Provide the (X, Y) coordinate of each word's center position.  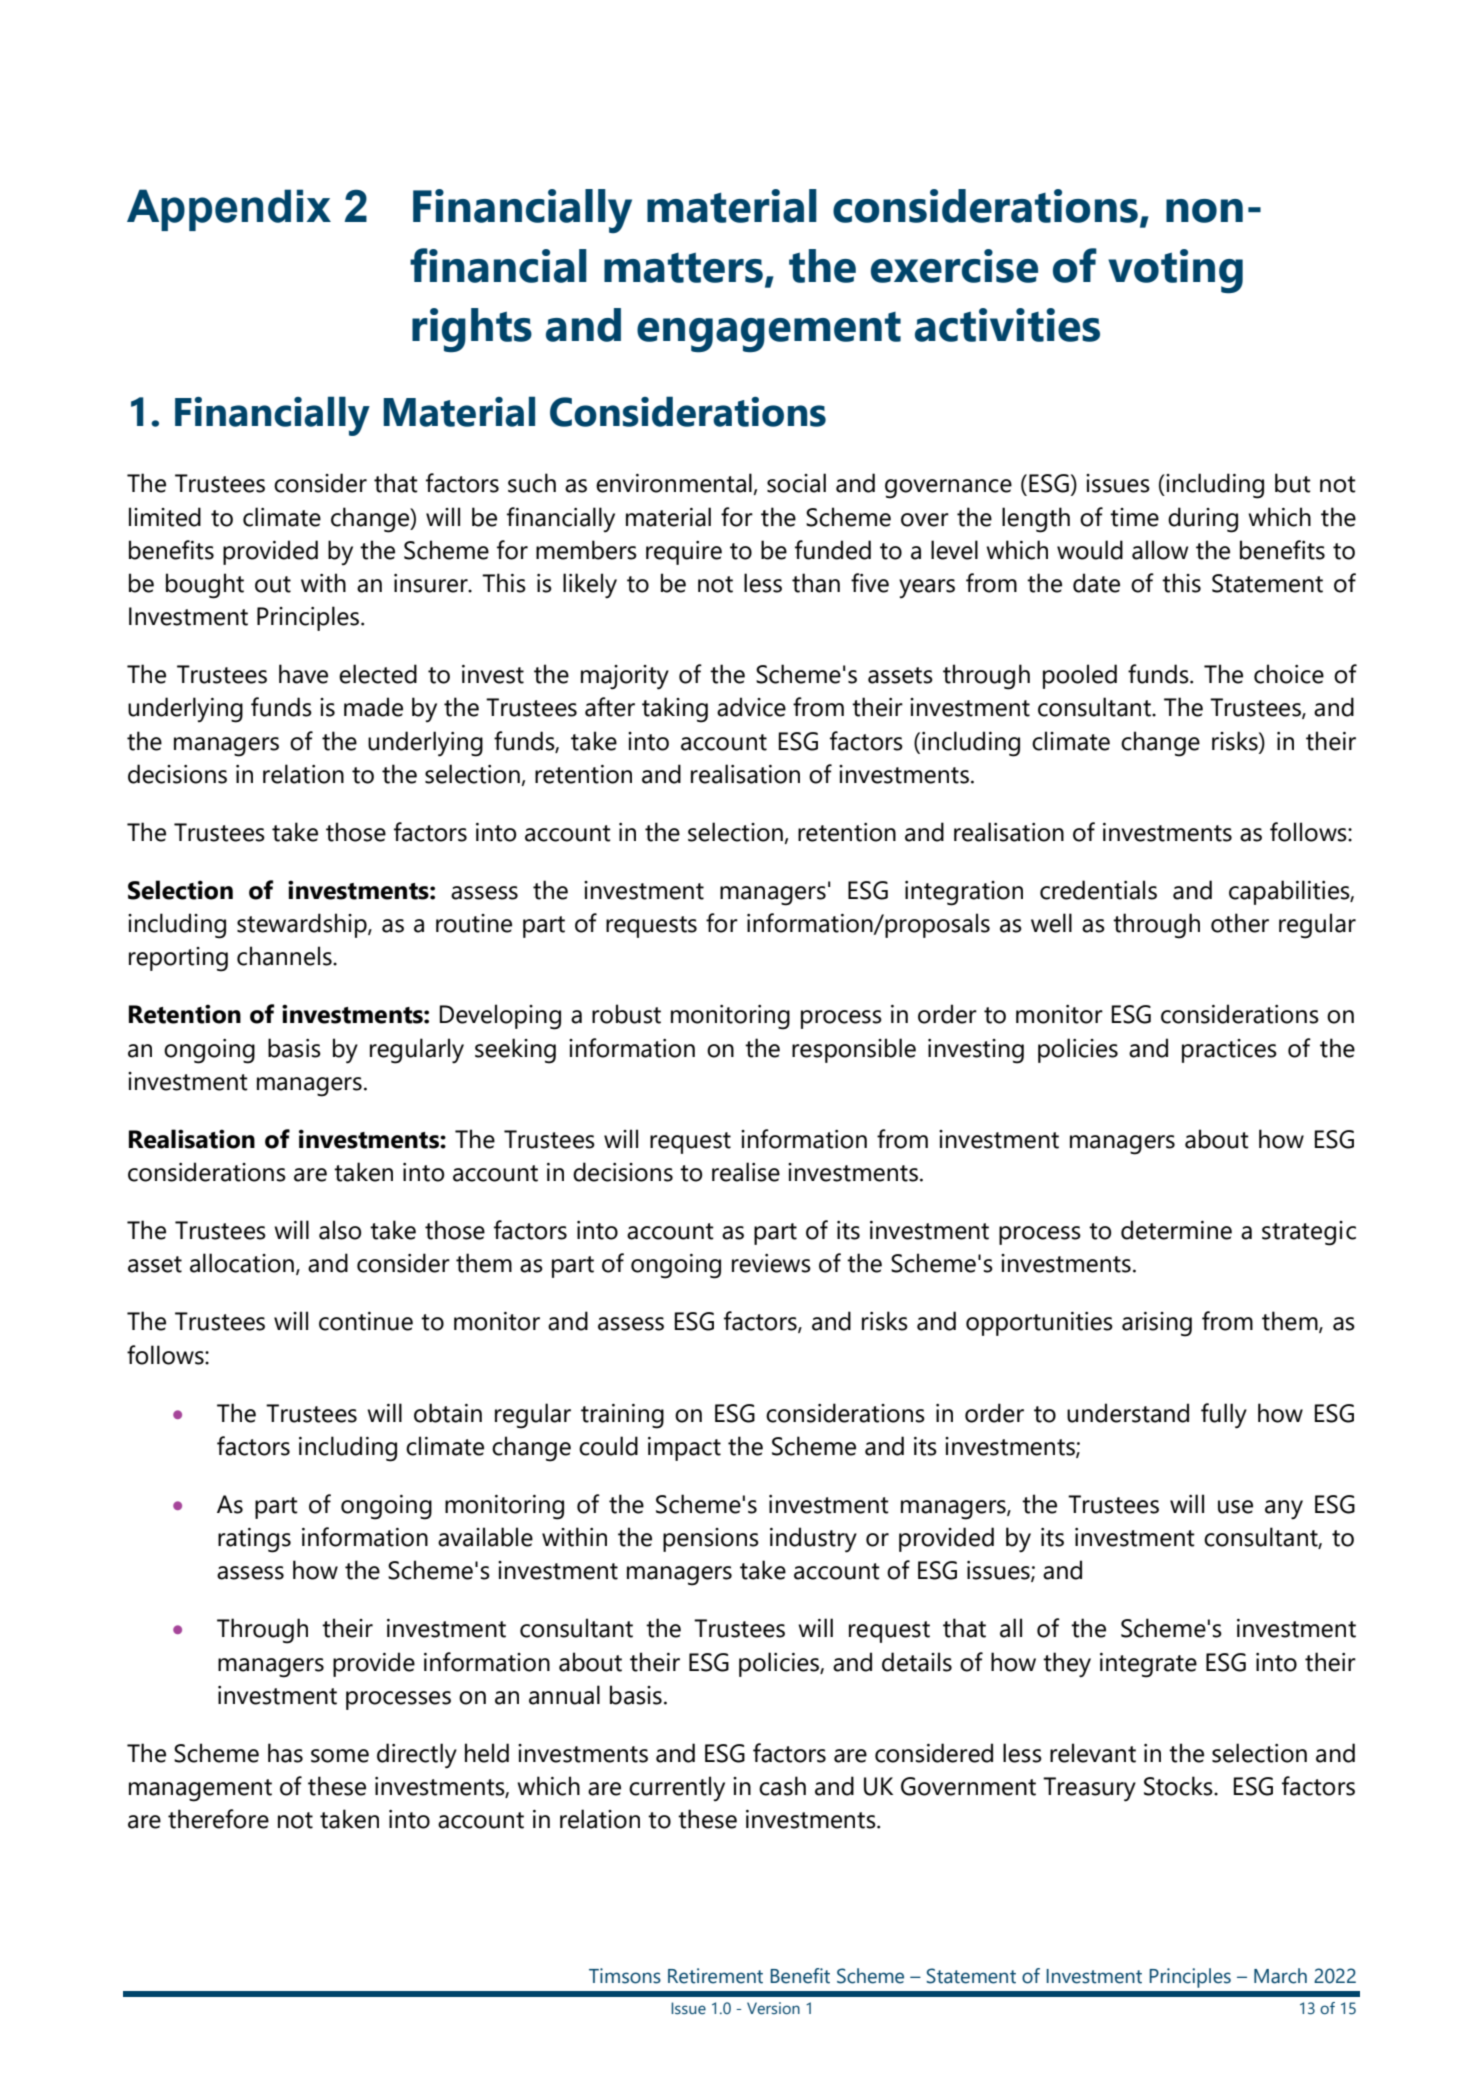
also (340, 1230)
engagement (769, 332)
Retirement (715, 1976)
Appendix (229, 210)
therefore (218, 1819)
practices (1229, 1051)
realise (746, 1172)
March (1280, 1976)
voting (1175, 271)
